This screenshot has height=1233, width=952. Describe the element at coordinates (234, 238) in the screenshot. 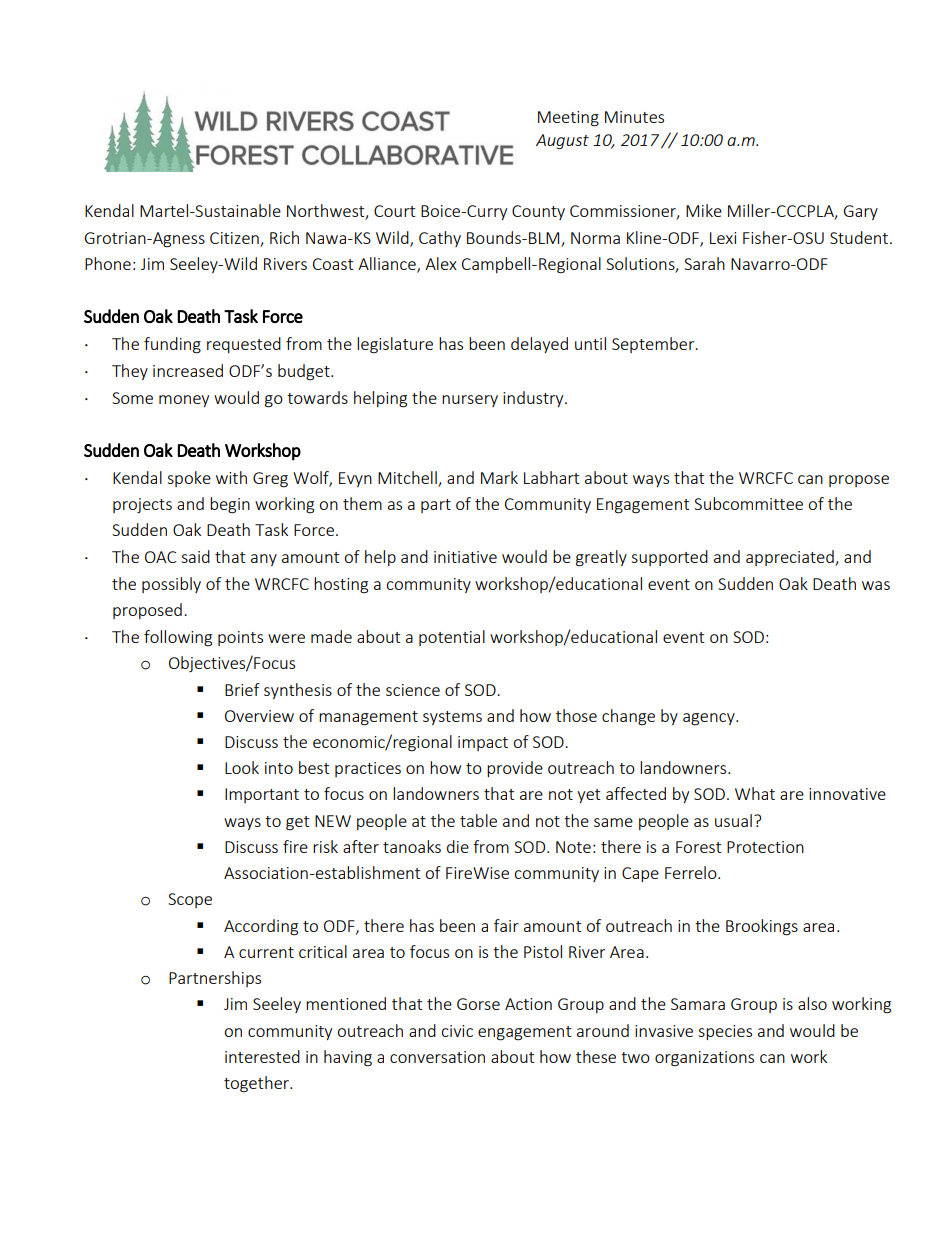

I see `Citizen` at that location.
